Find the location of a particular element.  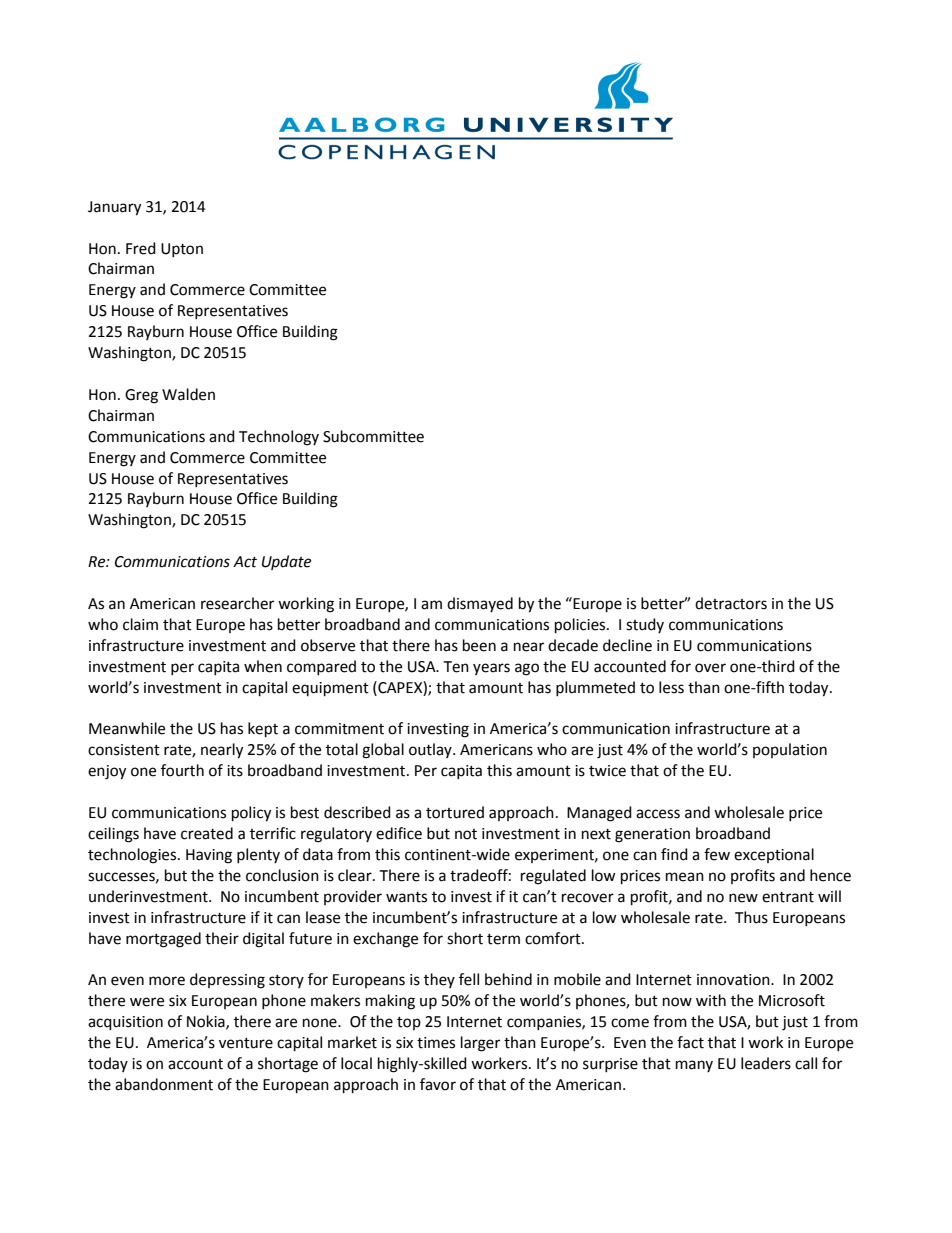

Having is located at coordinates (209, 856).
